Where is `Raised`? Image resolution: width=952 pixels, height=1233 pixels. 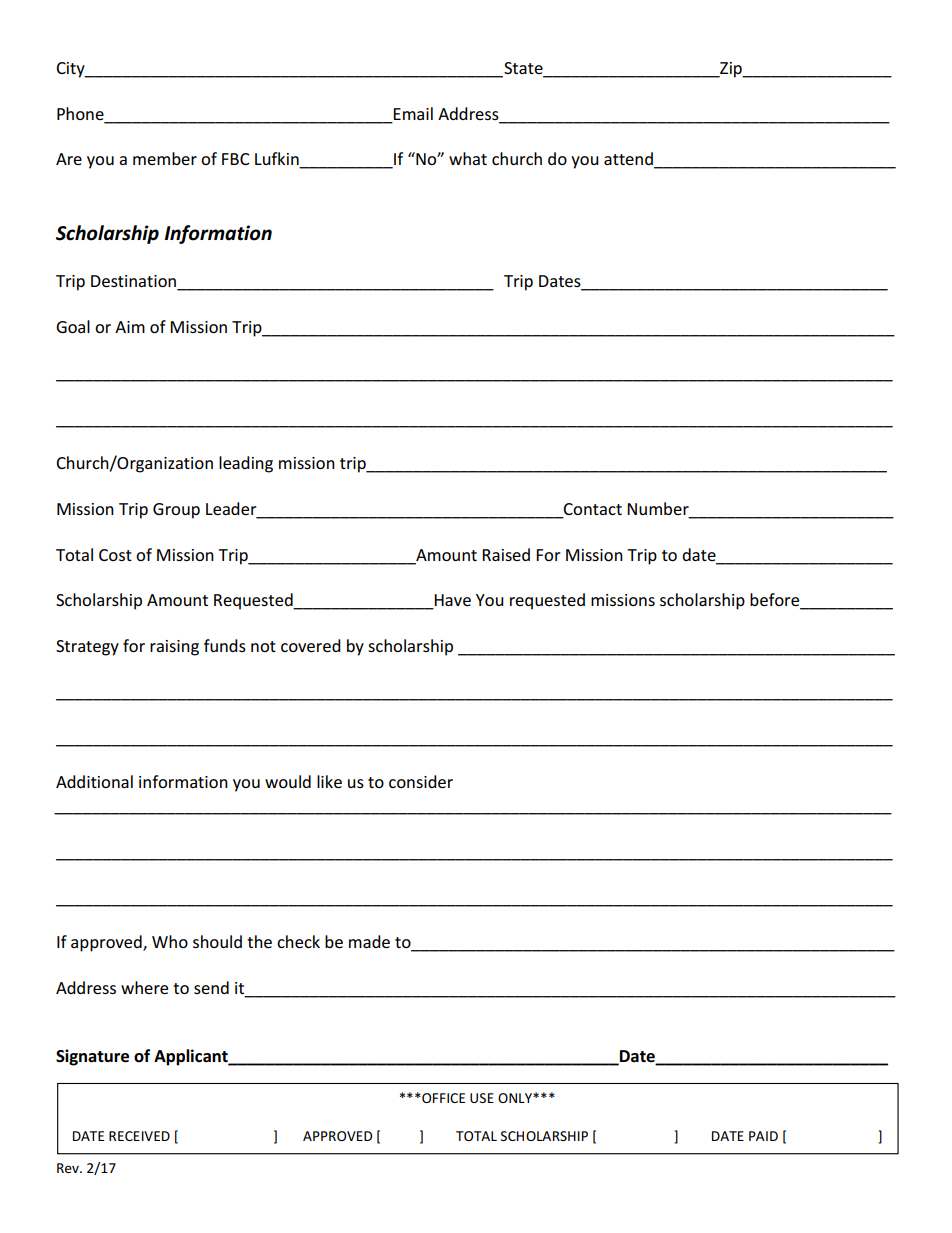 Raised is located at coordinates (506, 554).
